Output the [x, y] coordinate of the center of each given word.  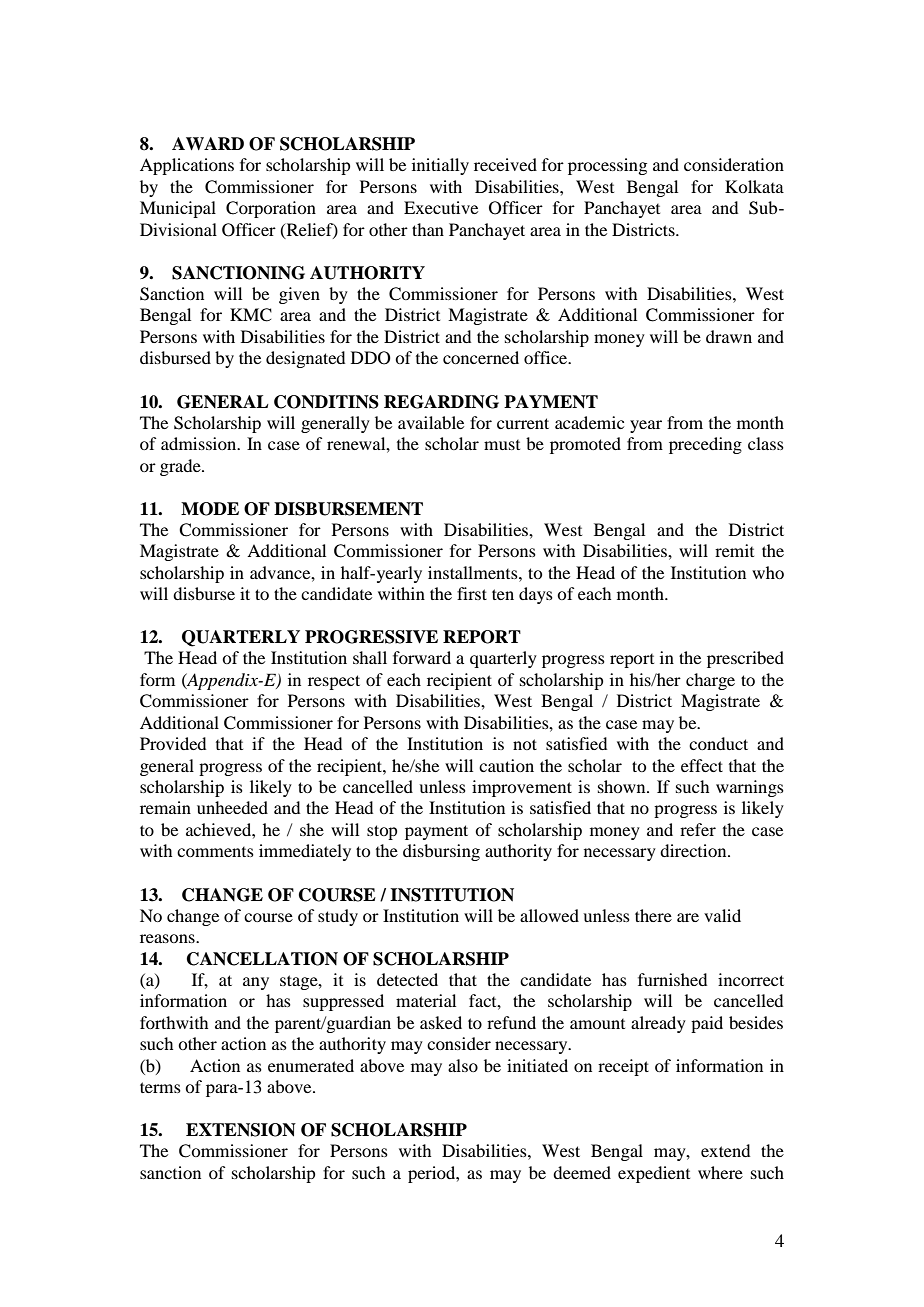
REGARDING [441, 402]
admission [200, 443]
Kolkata [754, 186]
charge [710, 681]
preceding [705, 445]
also [463, 1065]
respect [334, 682]
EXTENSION [241, 1130]
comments [215, 852]
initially [440, 166]
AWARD [208, 143]
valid [722, 915]
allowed [549, 915]
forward [422, 657]
